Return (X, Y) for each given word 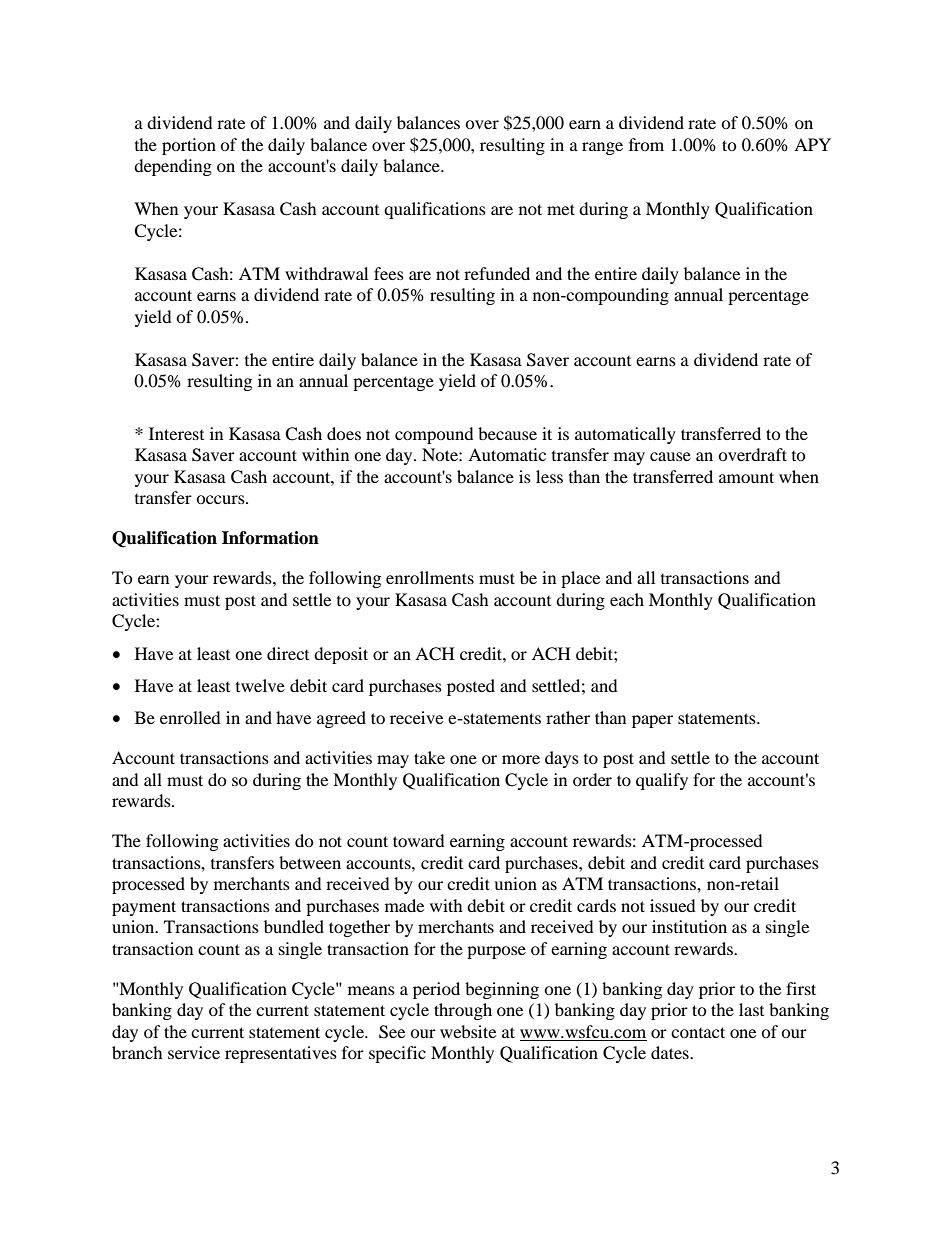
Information (270, 538)
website (468, 1031)
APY (812, 144)
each (627, 599)
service (194, 1052)
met (561, 209)
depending (173, 167)
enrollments (430, 577)
